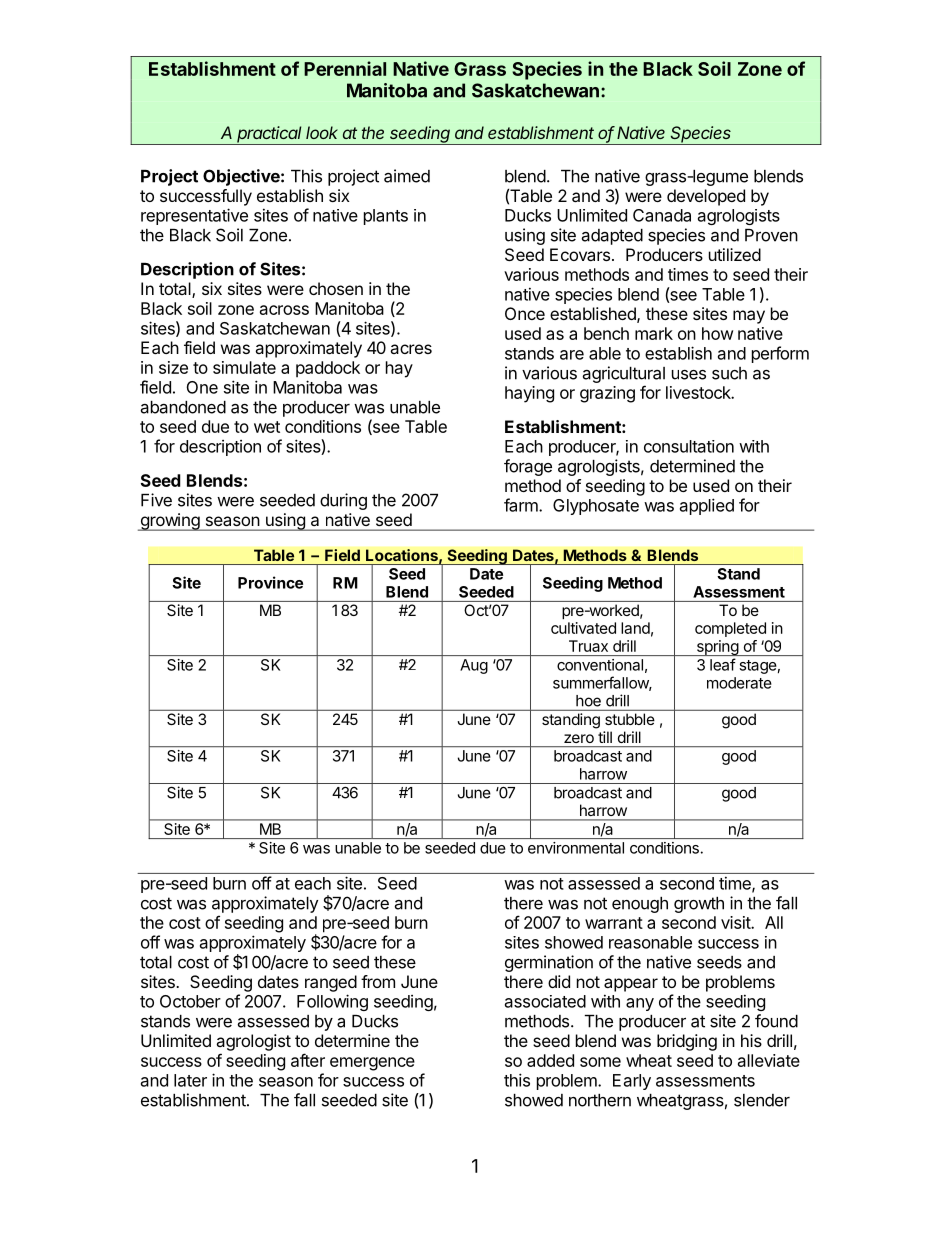  I want to click on completed, so click(730, 629).
